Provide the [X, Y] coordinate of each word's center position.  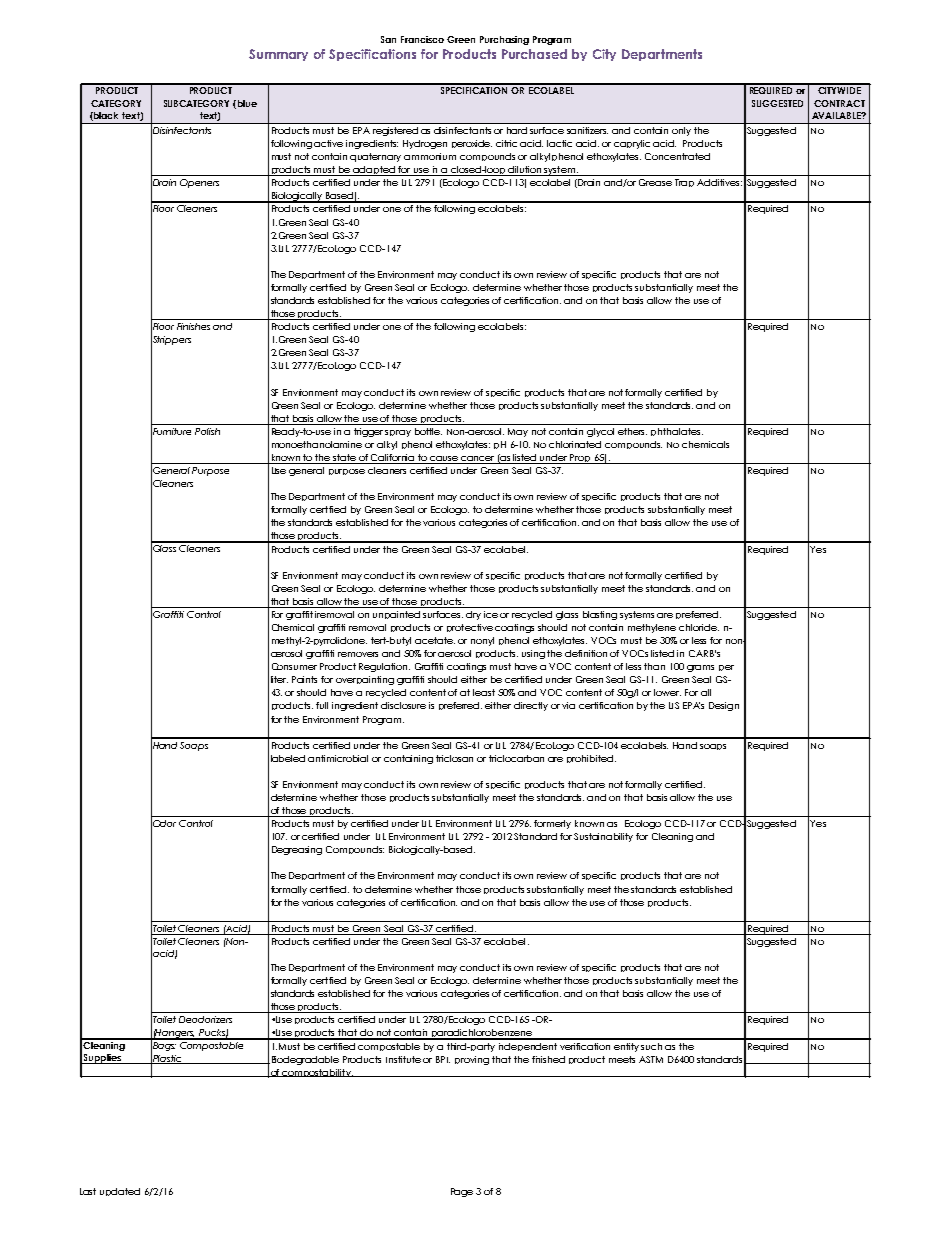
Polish [207, 431]
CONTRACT [839, 103]
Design [724, 706]
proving [472, 1060]
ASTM [651, 1059]
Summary [278, 55]
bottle [428, 431]
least [484, 692]
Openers [199, 183]
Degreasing [297, 850]
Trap [684, 183]
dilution [525, 171]
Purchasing [504, 40]
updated [120, 1192]
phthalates [677, 432]
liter [279, 679]
